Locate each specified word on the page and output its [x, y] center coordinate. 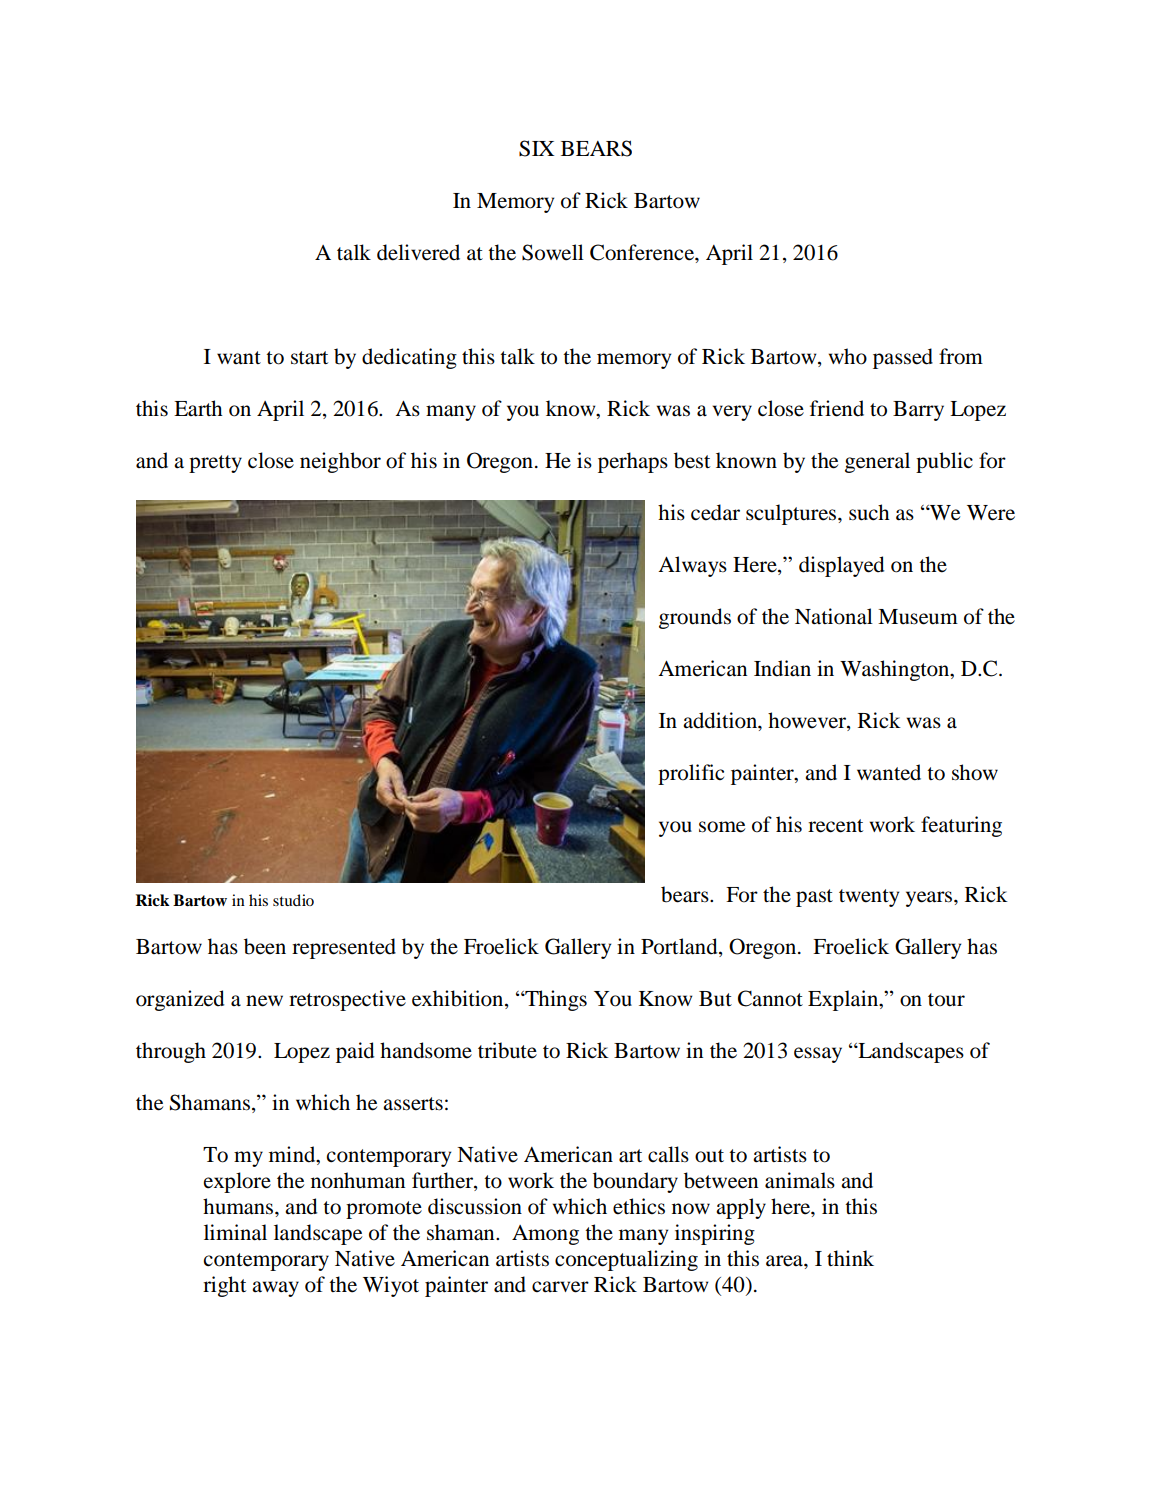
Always [692, 566]
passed [903, 358]
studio [293, 900]
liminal [235, 1232]
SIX [536, 148]
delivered [418, 252]
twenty [869, 898]
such [869, 512]
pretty [215, 464]
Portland [680, 947]
